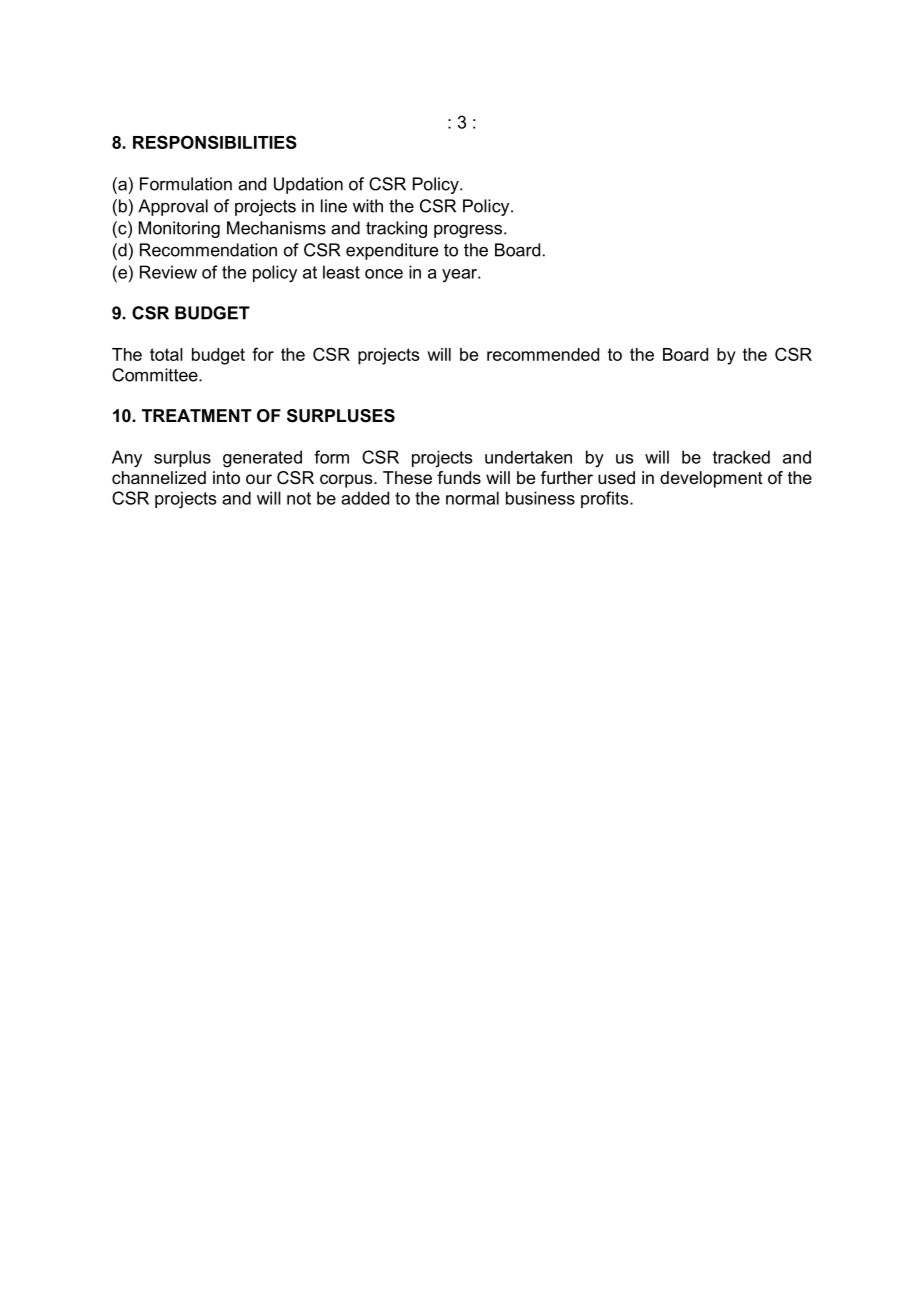  I want to click on year, so click(460, 276).
